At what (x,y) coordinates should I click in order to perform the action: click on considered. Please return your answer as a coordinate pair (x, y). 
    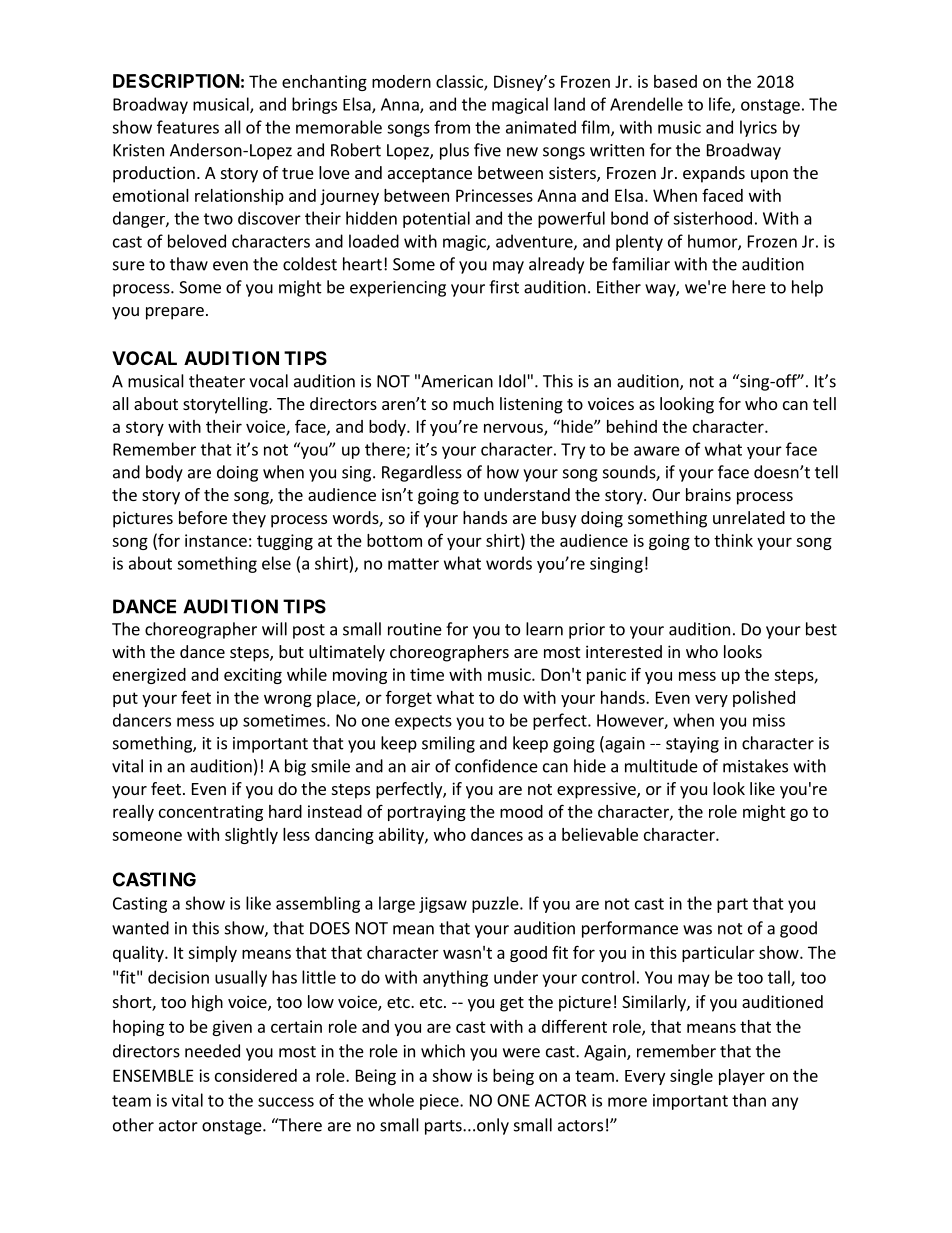
    Looking at the image, I should click on (256, 1075).
